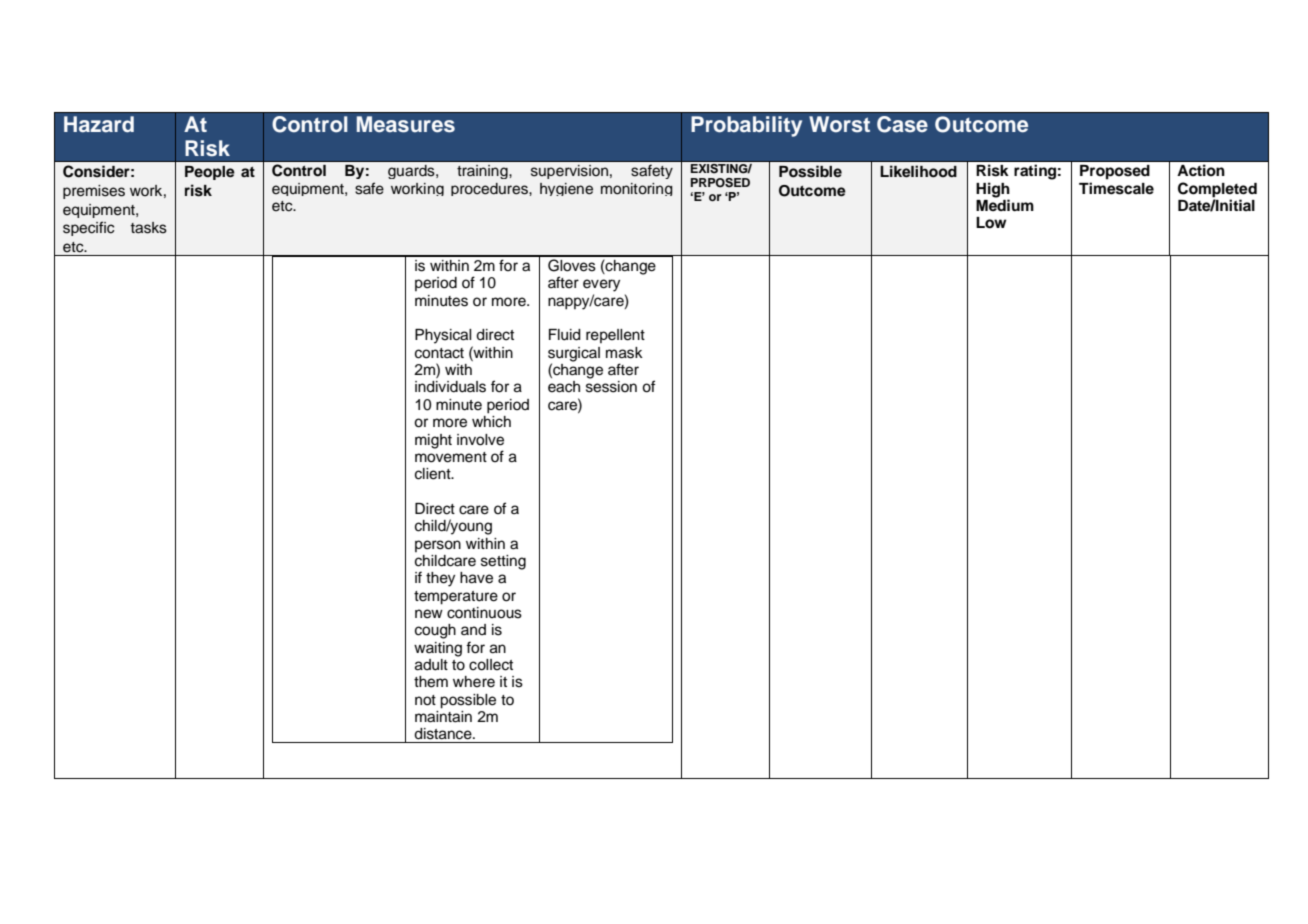  Describe the element at coordinates (425, 700) in the screenshot. I see `not` at that location.
